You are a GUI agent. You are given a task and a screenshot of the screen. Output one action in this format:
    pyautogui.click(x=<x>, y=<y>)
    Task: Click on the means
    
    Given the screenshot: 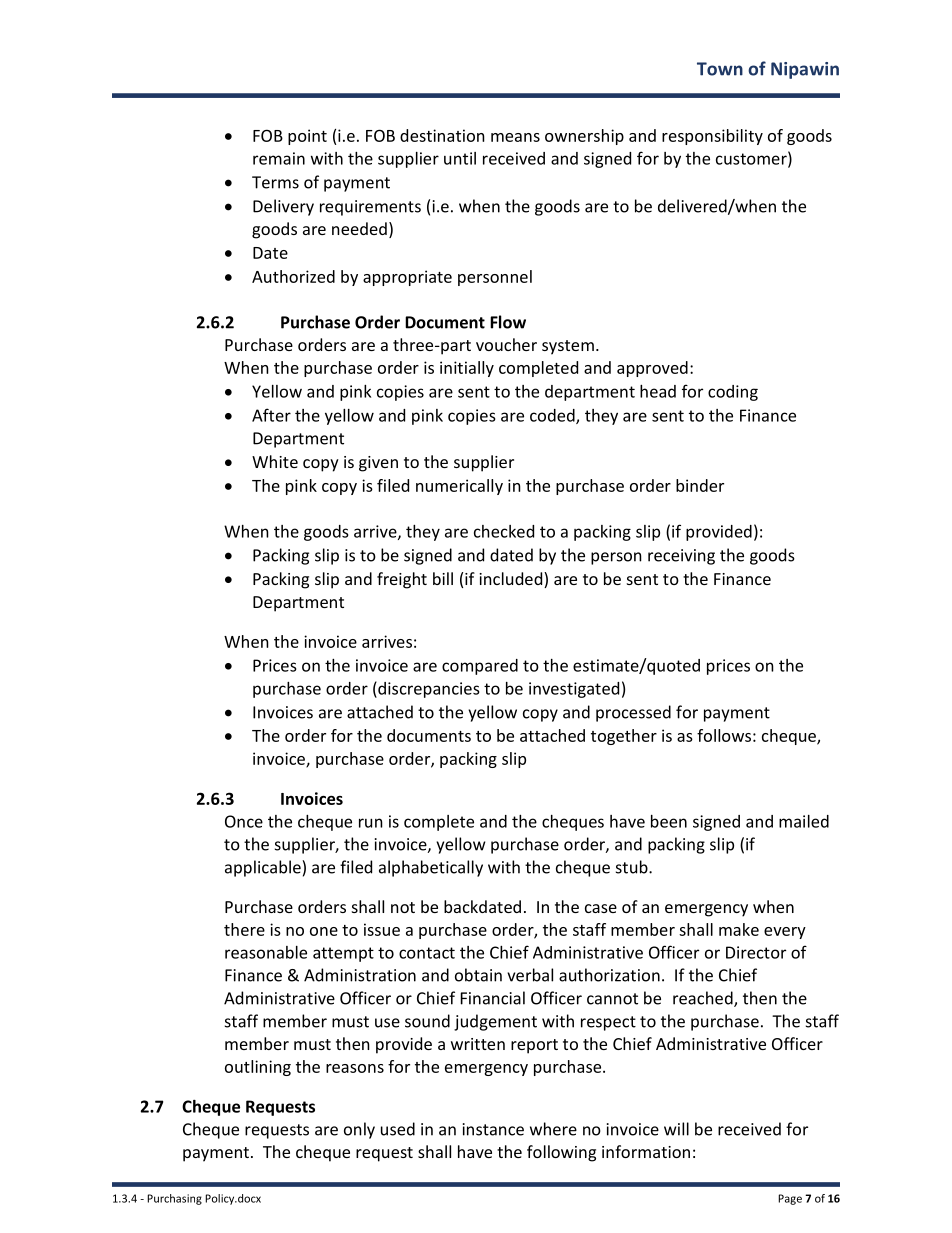 What is the action you would take?
    pyautogui.click(x=515, y=137)
